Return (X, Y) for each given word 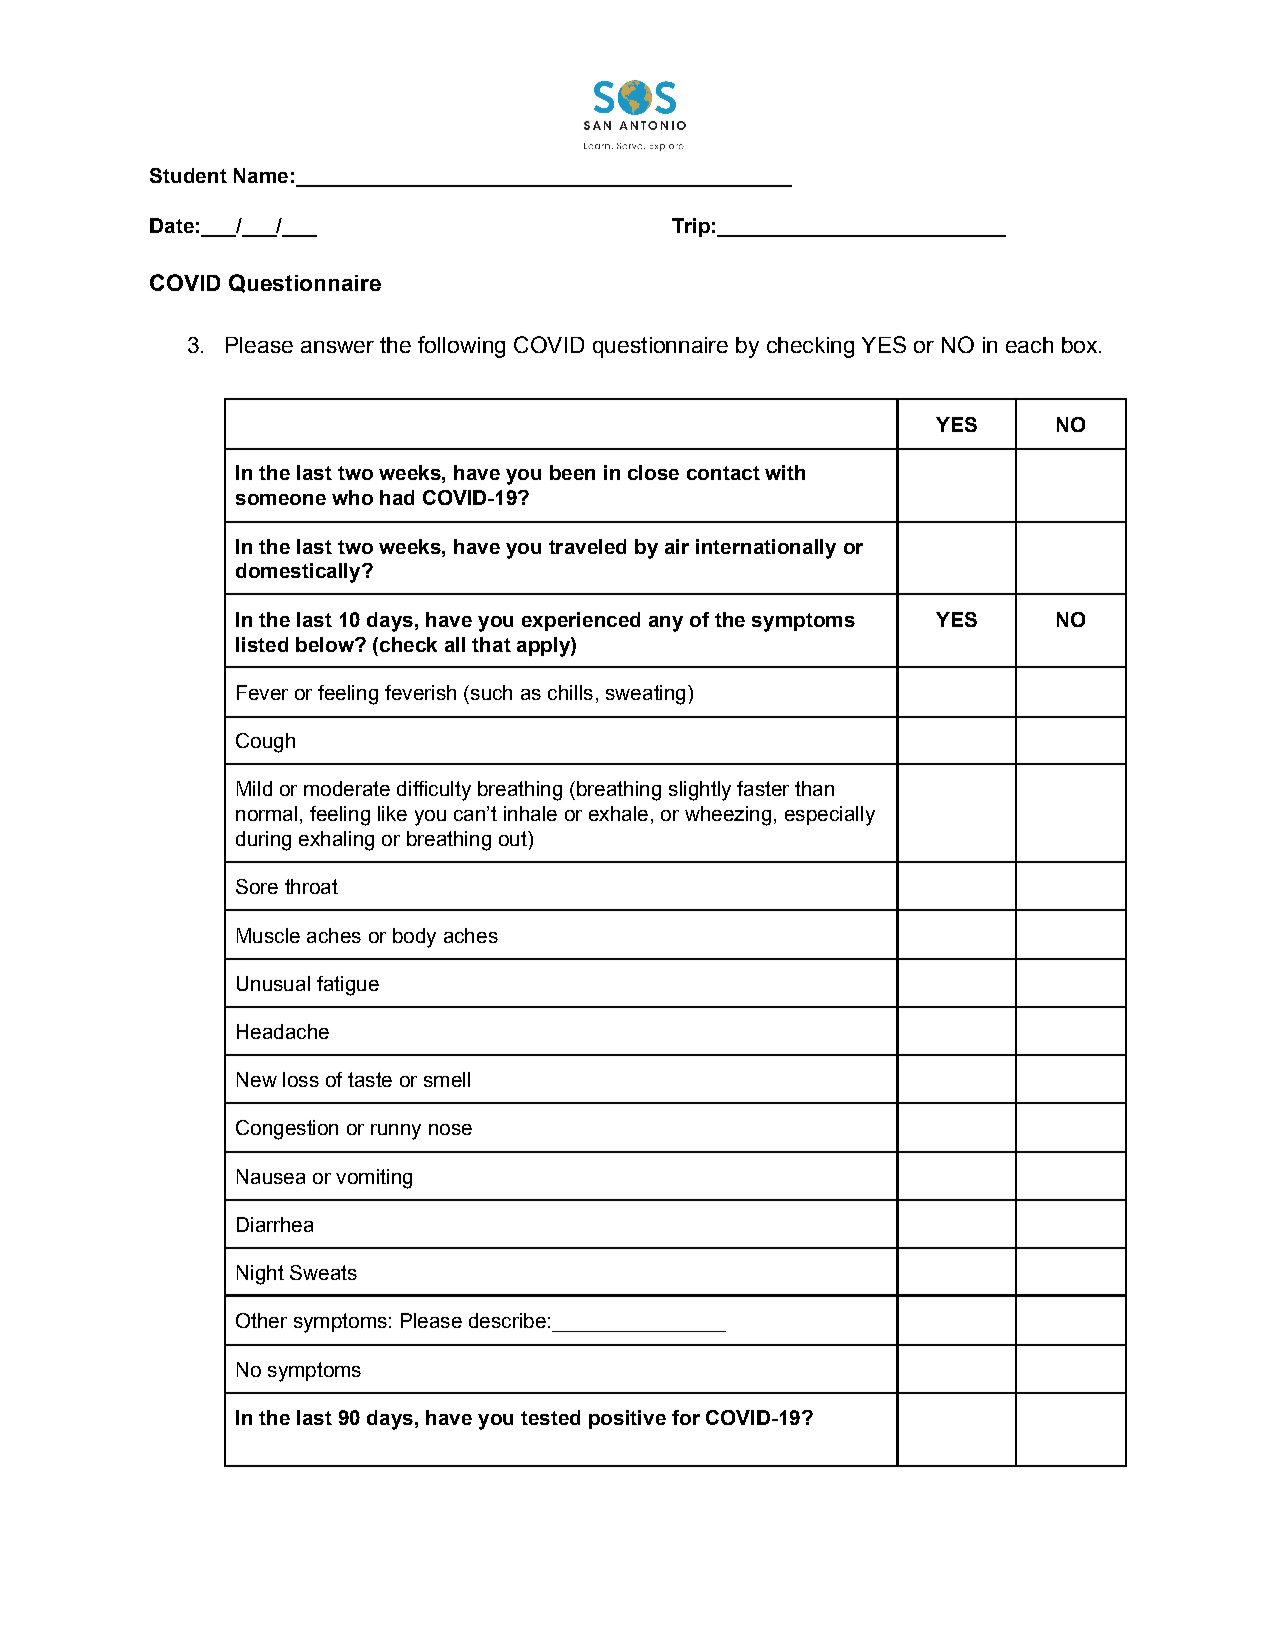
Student (188, 175)
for (686, 1417)
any (666, 624)
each (1029, 345)
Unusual (273, 983)
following (461, 347)
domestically (299, 573)
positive (627, 1419)
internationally (766, 549)
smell (447, 1079)
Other (261, 1320)
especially (830, 816)
